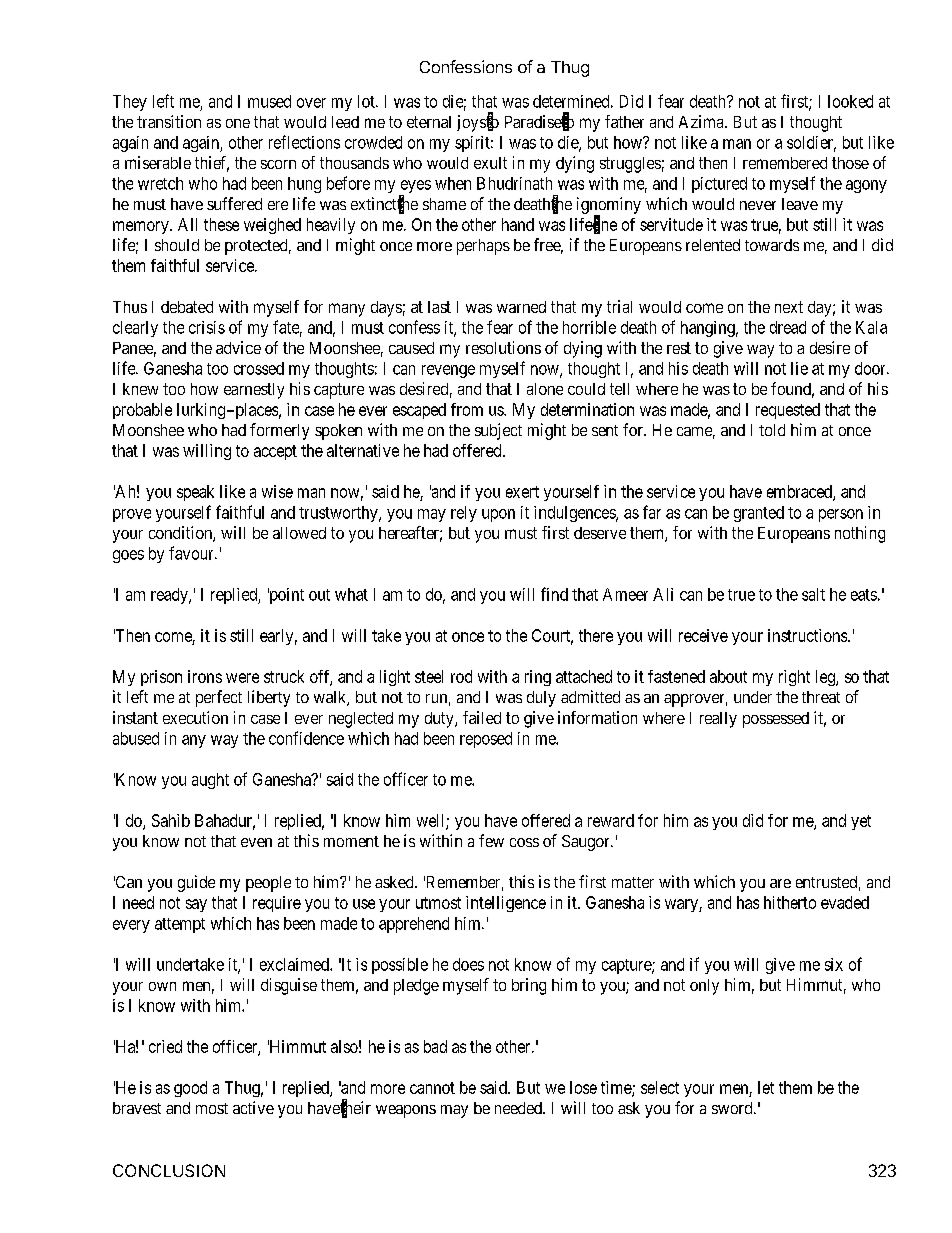 This document has height=1233, width=952. What do you see at coordinates (195, 493) in the document?
I see `speak` at bounding box center [195, 493].
